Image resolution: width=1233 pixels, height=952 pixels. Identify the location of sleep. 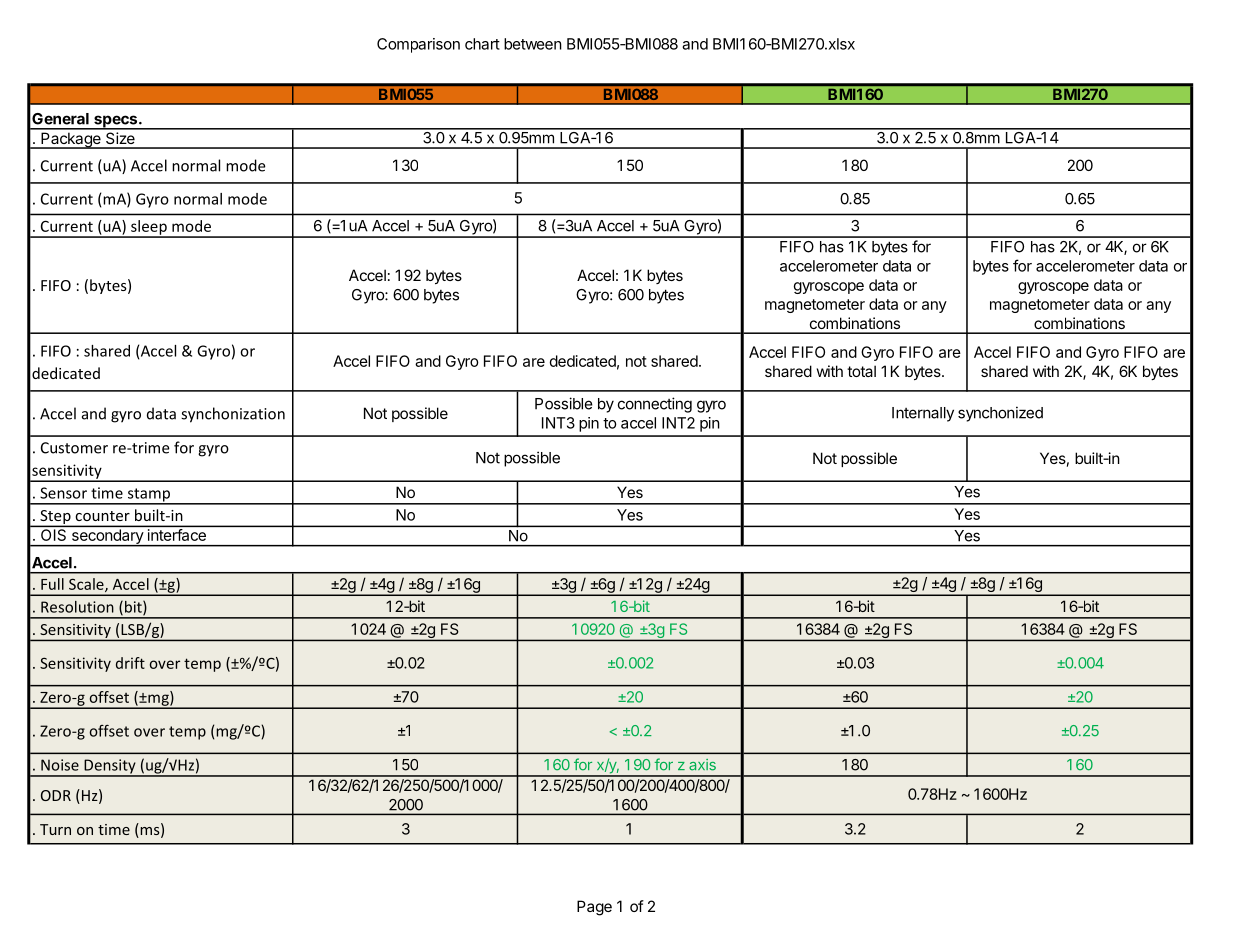
(149, 228).
